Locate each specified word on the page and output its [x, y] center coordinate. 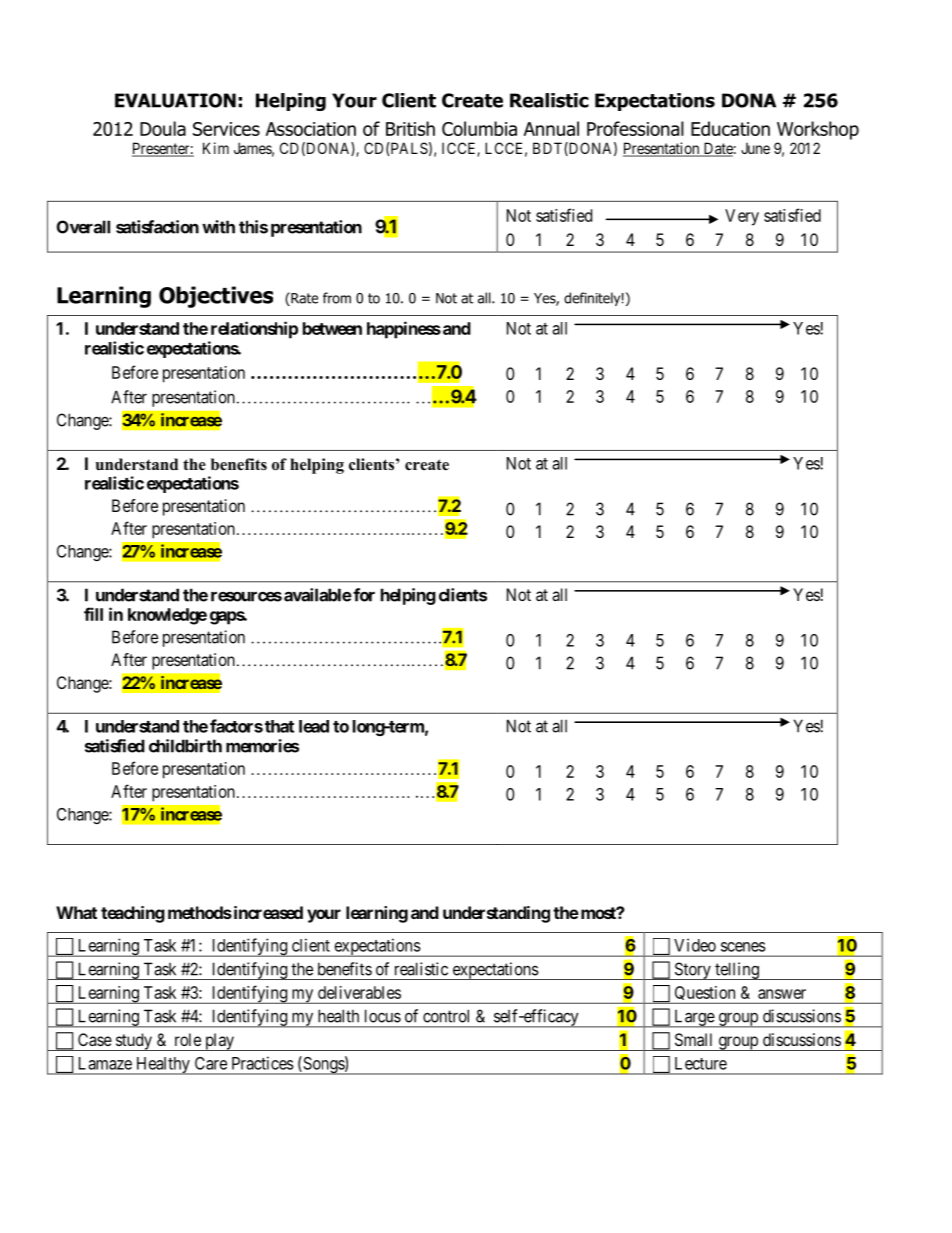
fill [93, 614]
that [279, 726]
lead [314, 726]
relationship [254, 330]
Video [695, 945]
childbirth [185, 746]
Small [693, 1039]
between [332, 328]
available [318, 595]
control [446, 1016]
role [188, 1039]
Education [730, 128]
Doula [163, 128]
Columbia [479, 128]
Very [742, 217]
